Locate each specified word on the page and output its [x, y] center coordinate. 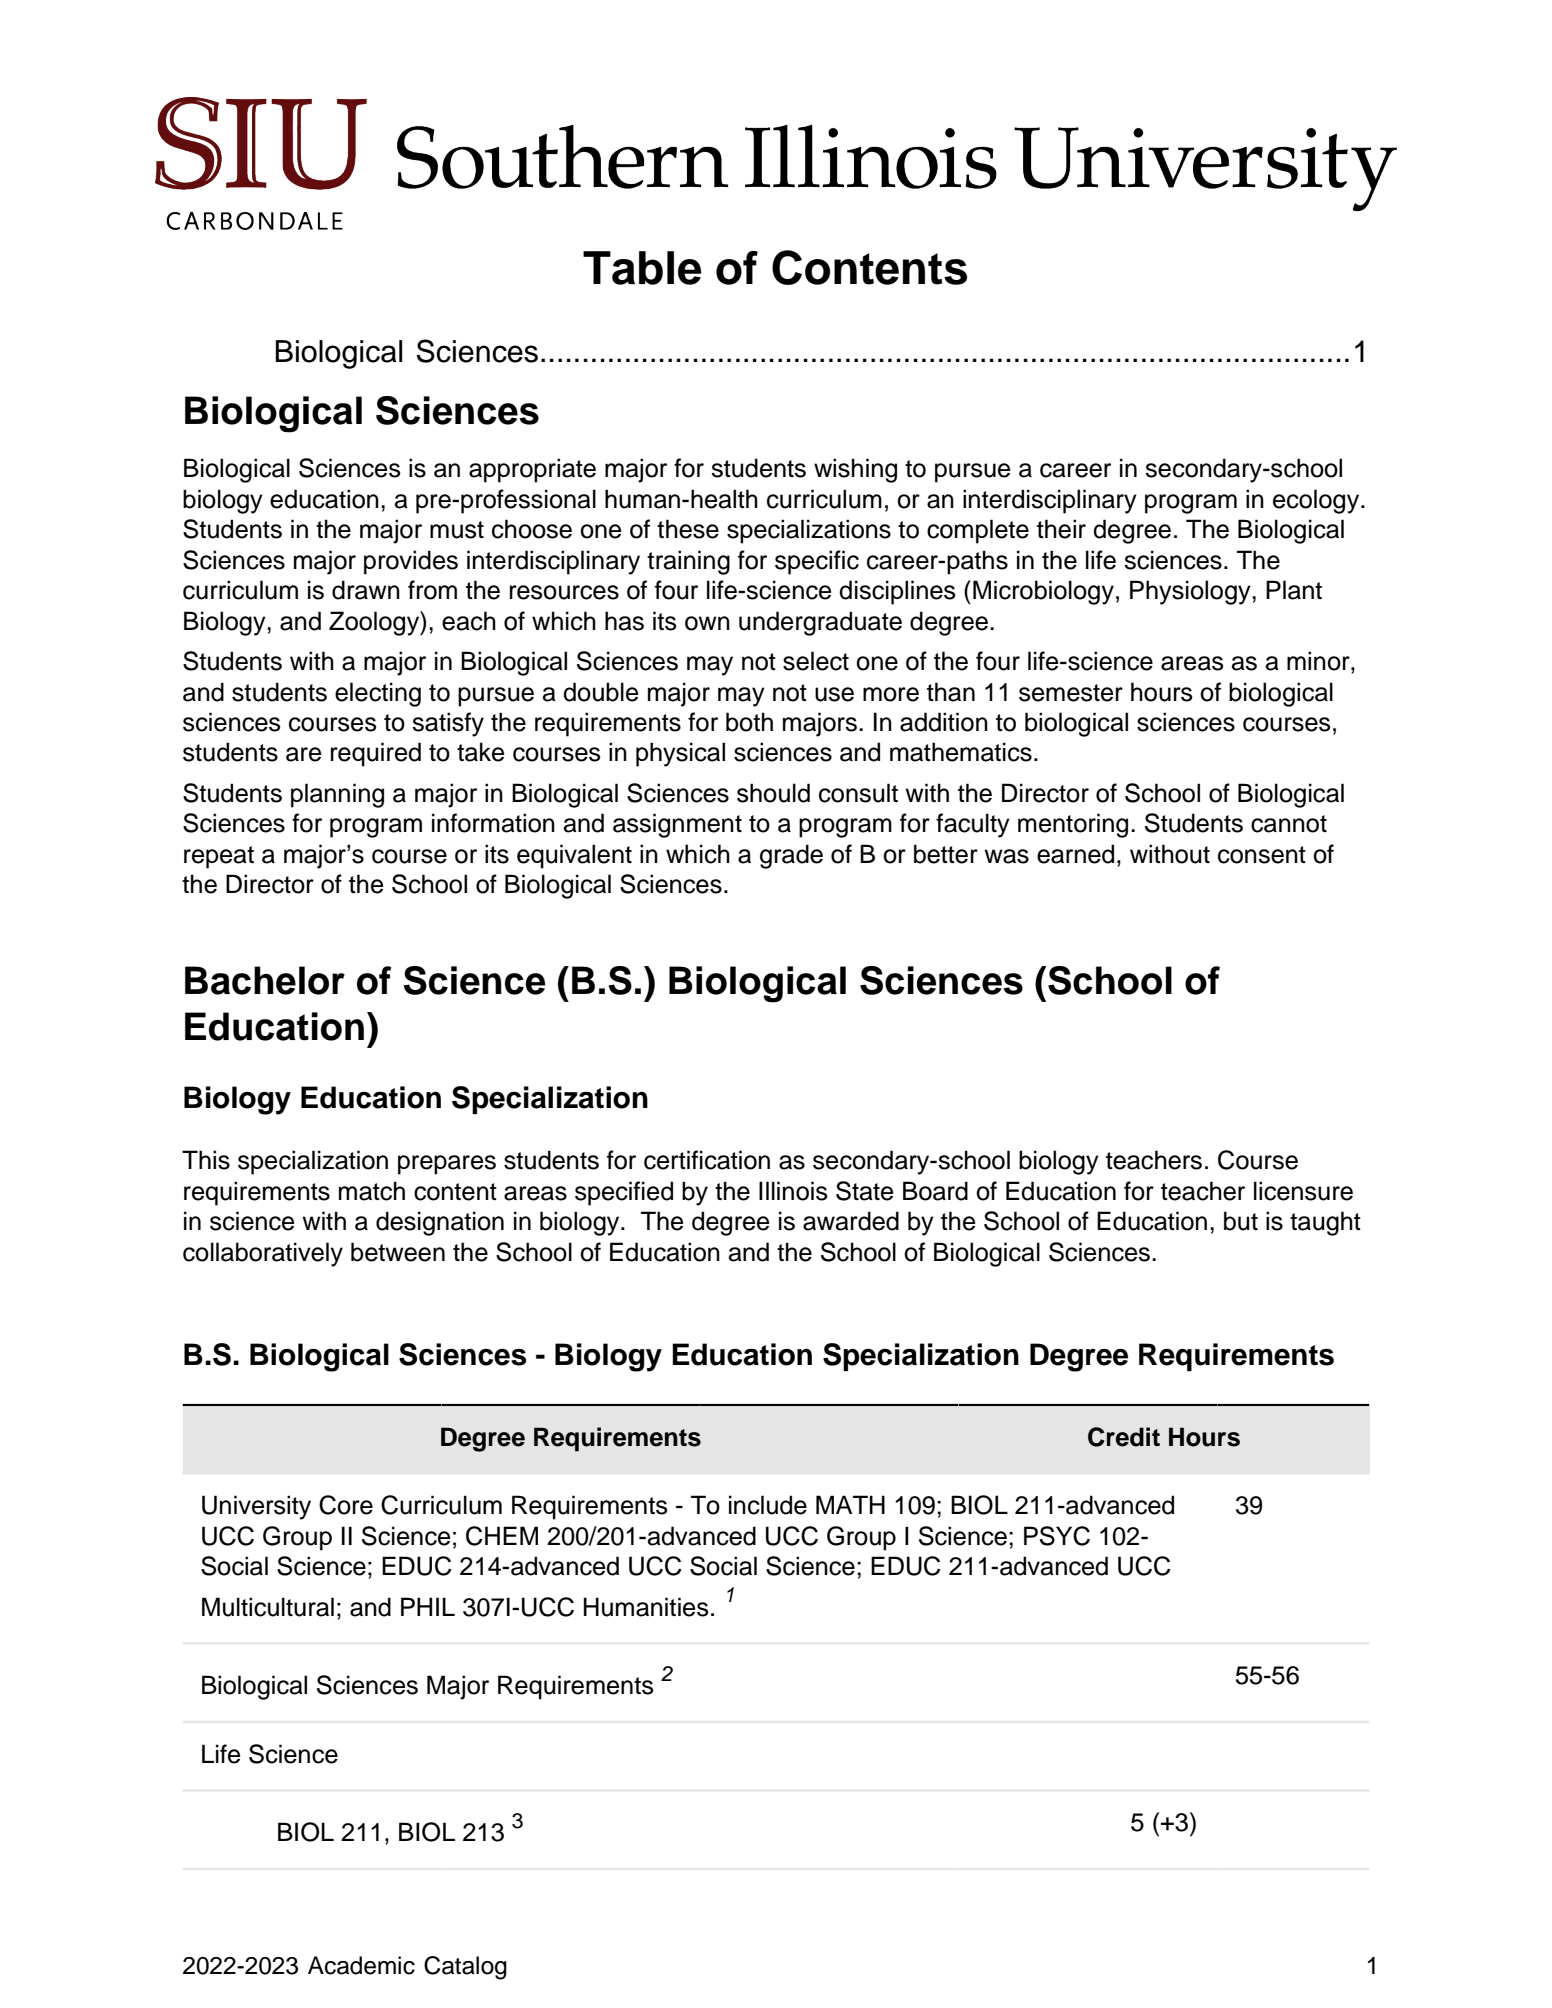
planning [337, 795]
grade [791, 856]
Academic [361, 1965]
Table [642, 268]
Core [346, 1505]
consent [1262, 855]
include [768, 1505]
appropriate [532, 470]
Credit [1124, 1437]
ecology [1317, 501]
